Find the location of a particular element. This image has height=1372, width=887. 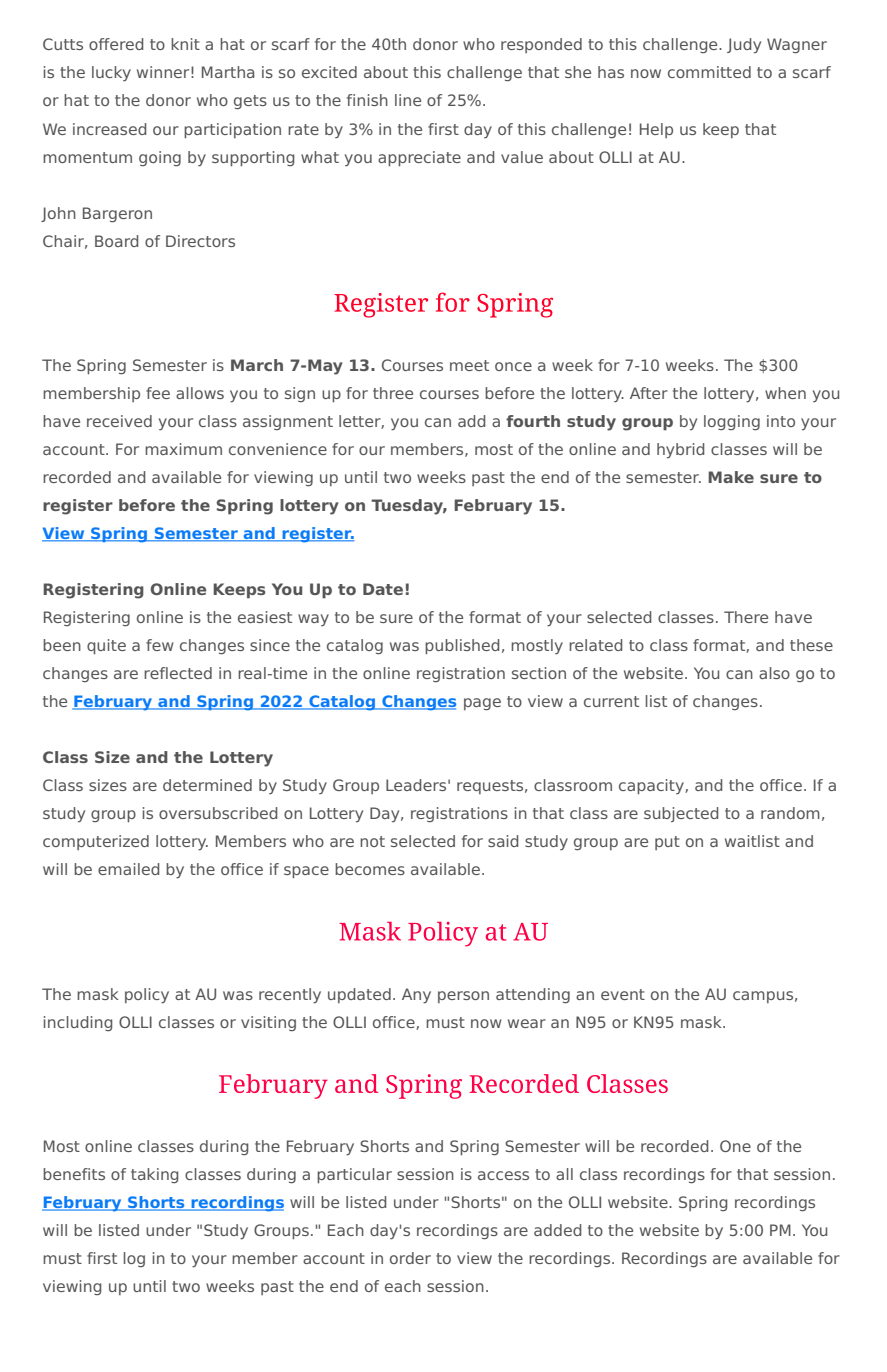

meet is located at coordinates (469, 365).
